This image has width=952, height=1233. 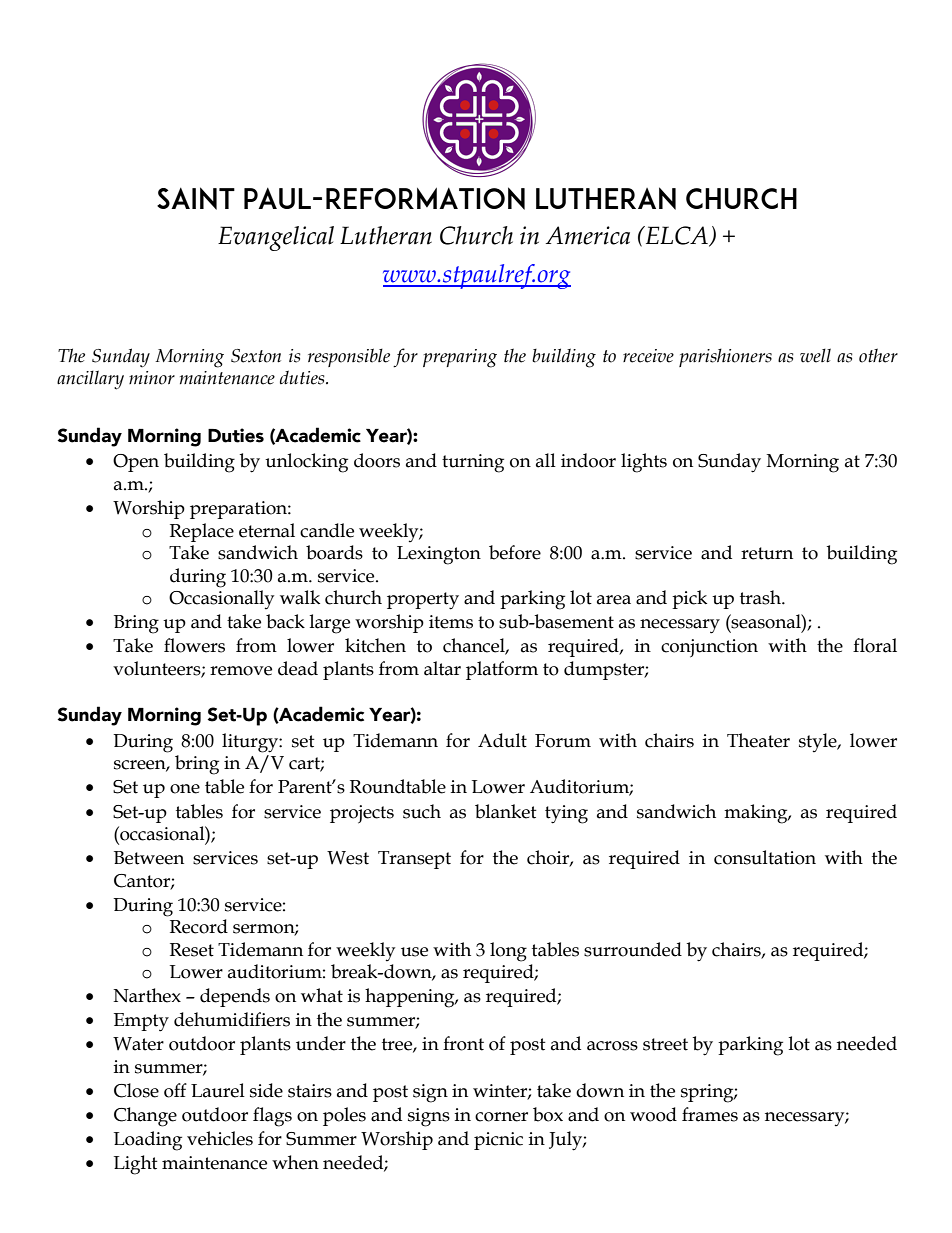 What do you see at coordinates (710, 1114) in the image?
I see `frames` at bounding box center [710, 1114].
